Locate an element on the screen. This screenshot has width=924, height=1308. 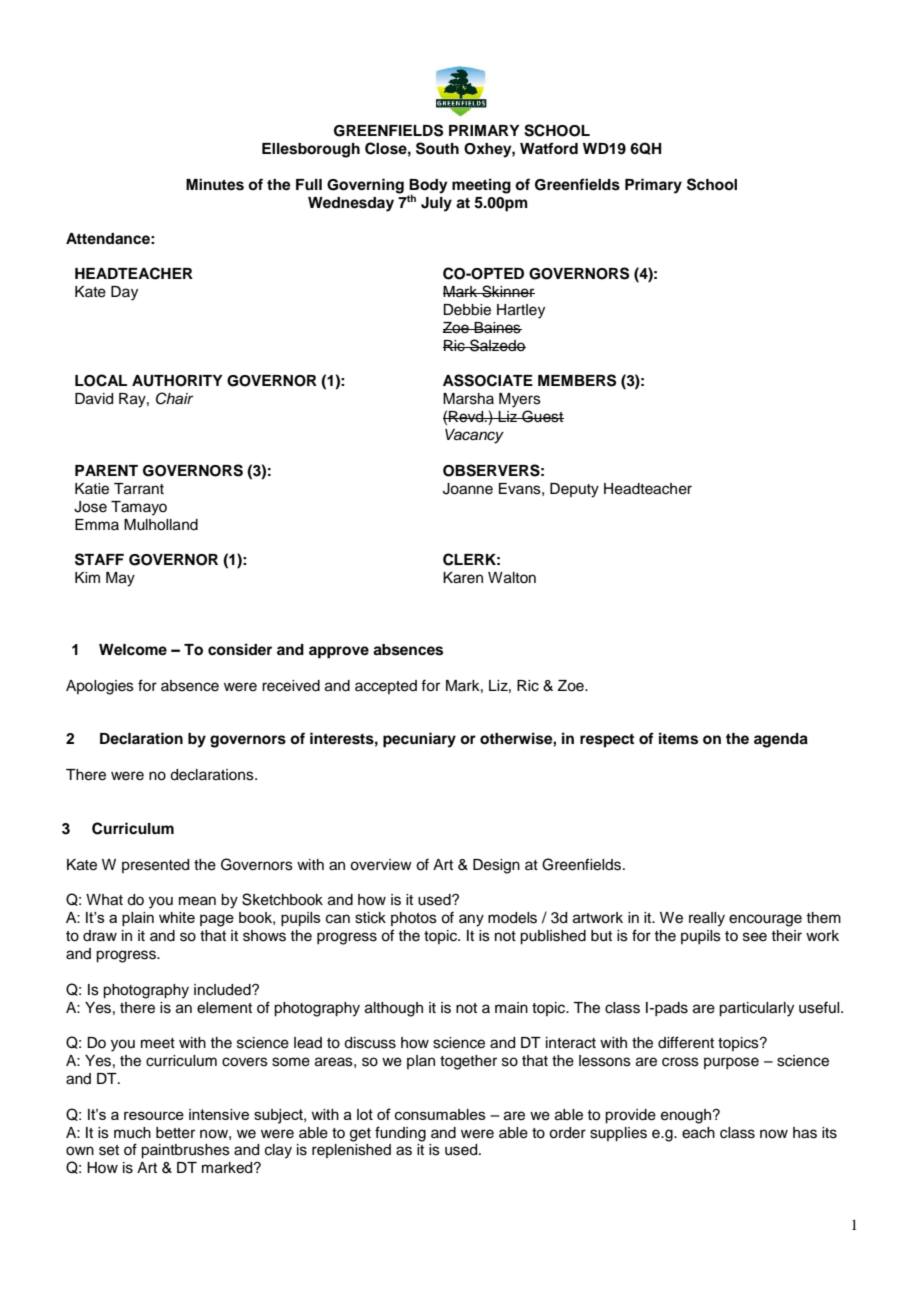
Skinner is located at coordinates (507, 291).
